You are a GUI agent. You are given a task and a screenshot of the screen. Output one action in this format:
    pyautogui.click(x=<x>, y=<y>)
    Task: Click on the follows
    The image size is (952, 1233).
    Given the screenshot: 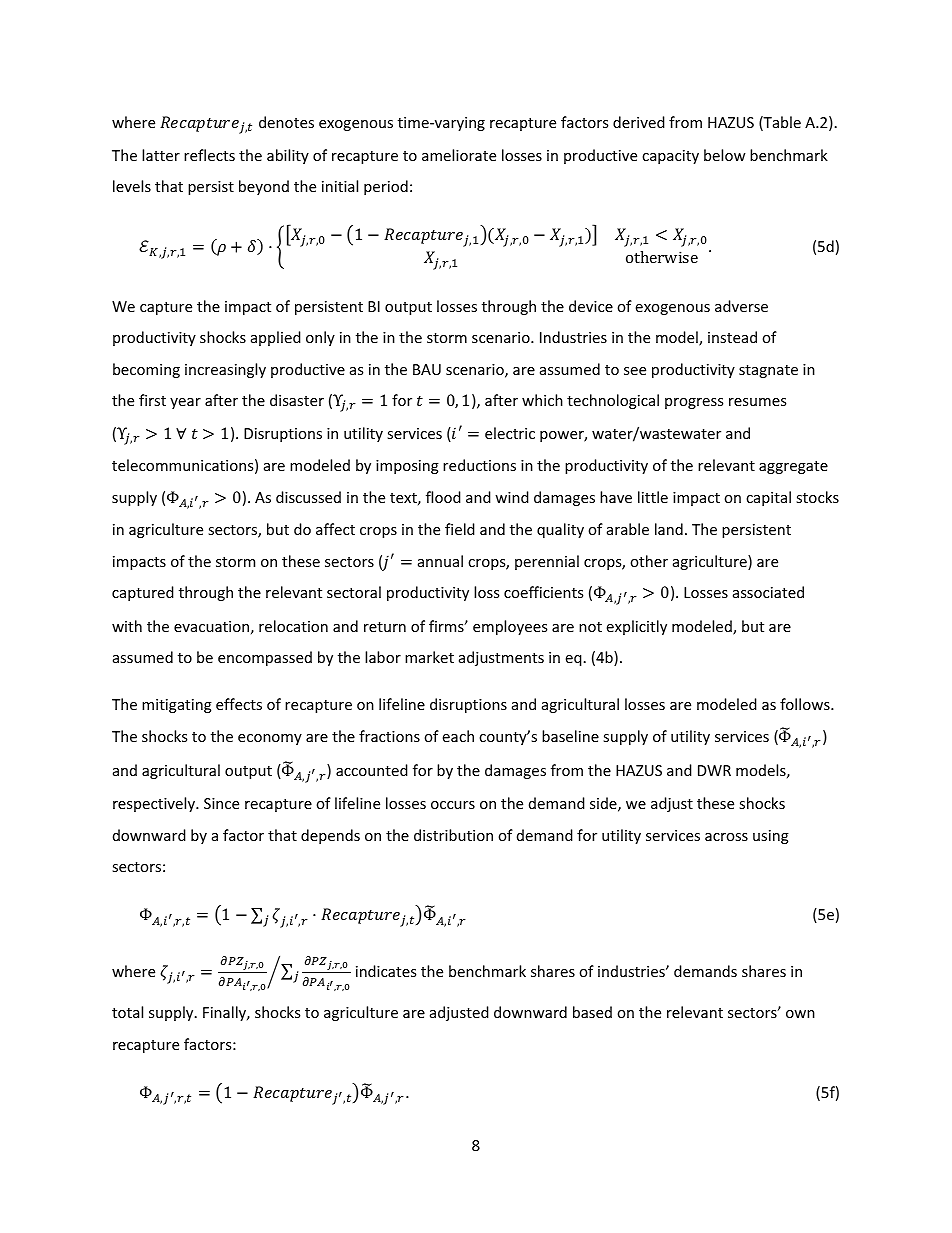 What is the action you would take?
    pyautogui.click(x=806, y=704)
